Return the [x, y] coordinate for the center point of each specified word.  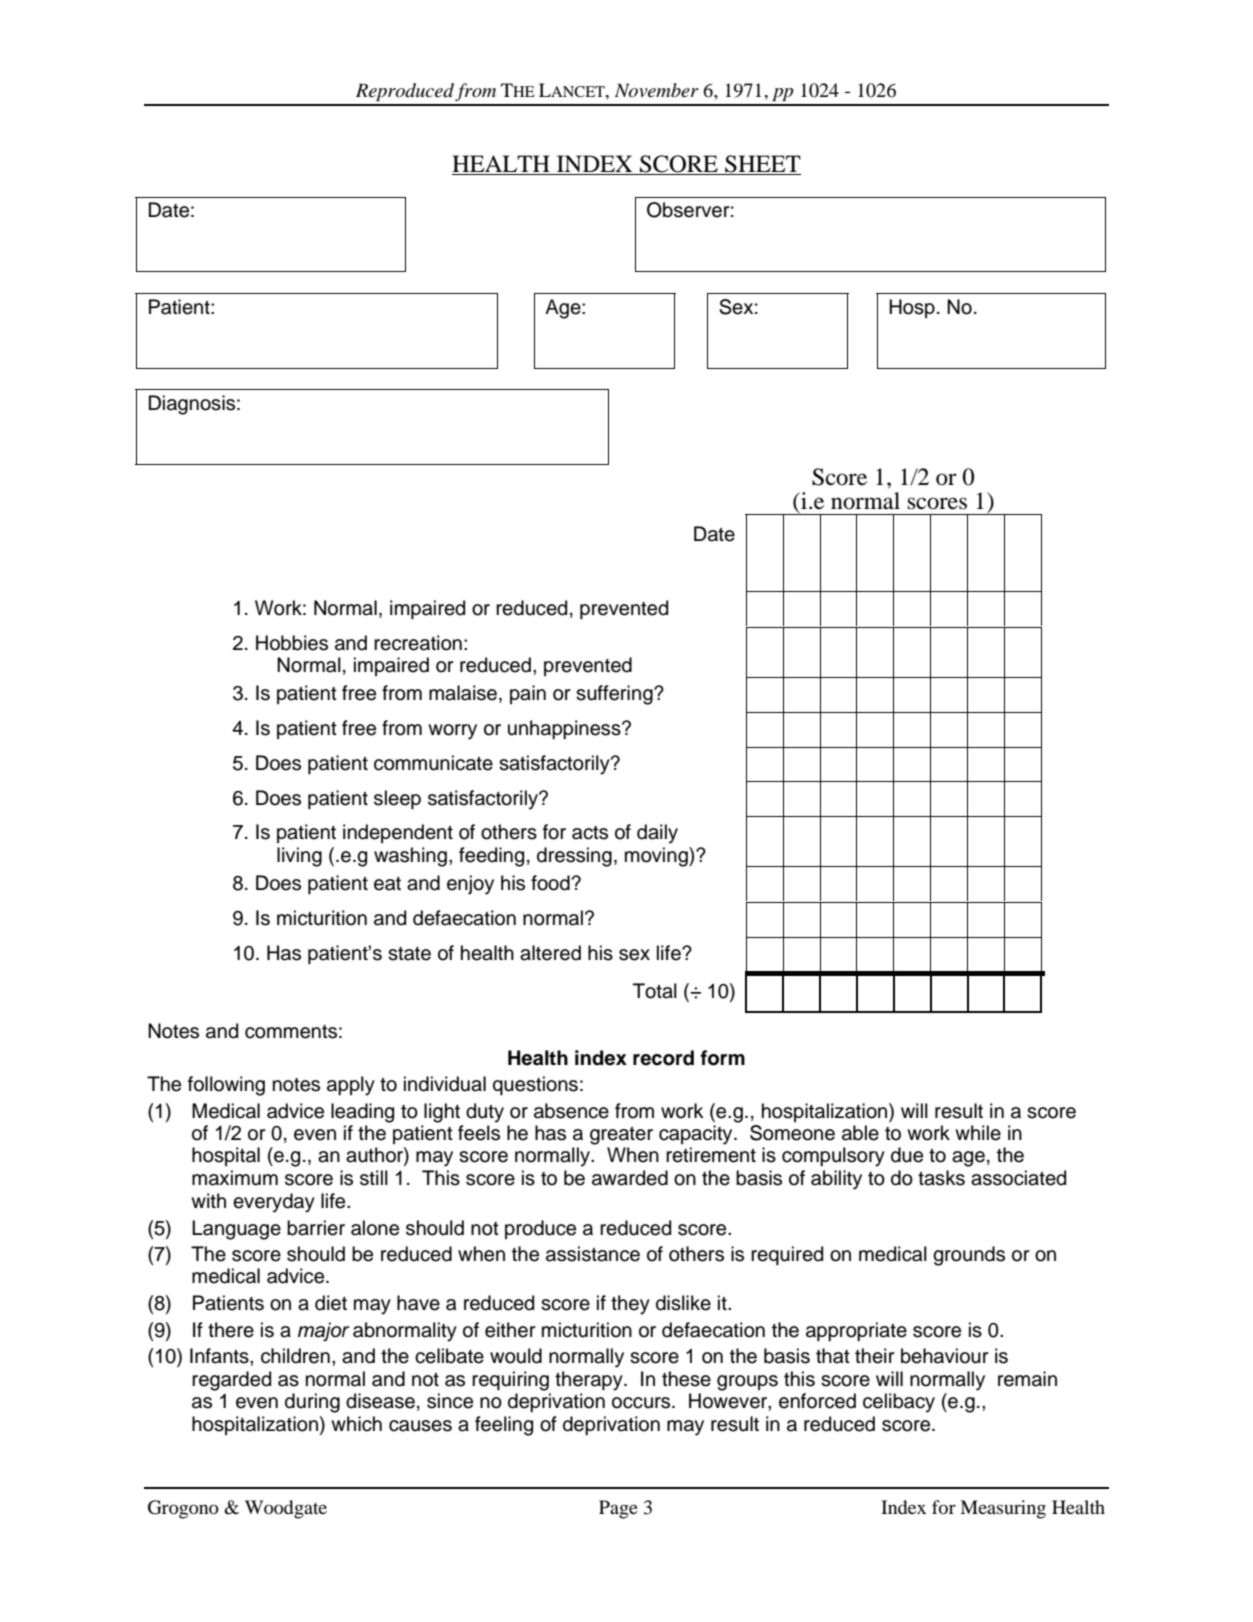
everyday [274, 1203]
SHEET [762, 165]
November [657, 90]
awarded [630, 1178]
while [978, 1133]
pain [528, 694]
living [299, 857]
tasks [941, 1178]
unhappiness [565, 729]
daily [657, 834]
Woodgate [286, 1509]
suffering [615, 695]
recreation [418, 643]
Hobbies [292, 643]
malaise [464, 694]
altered [550, 953]
